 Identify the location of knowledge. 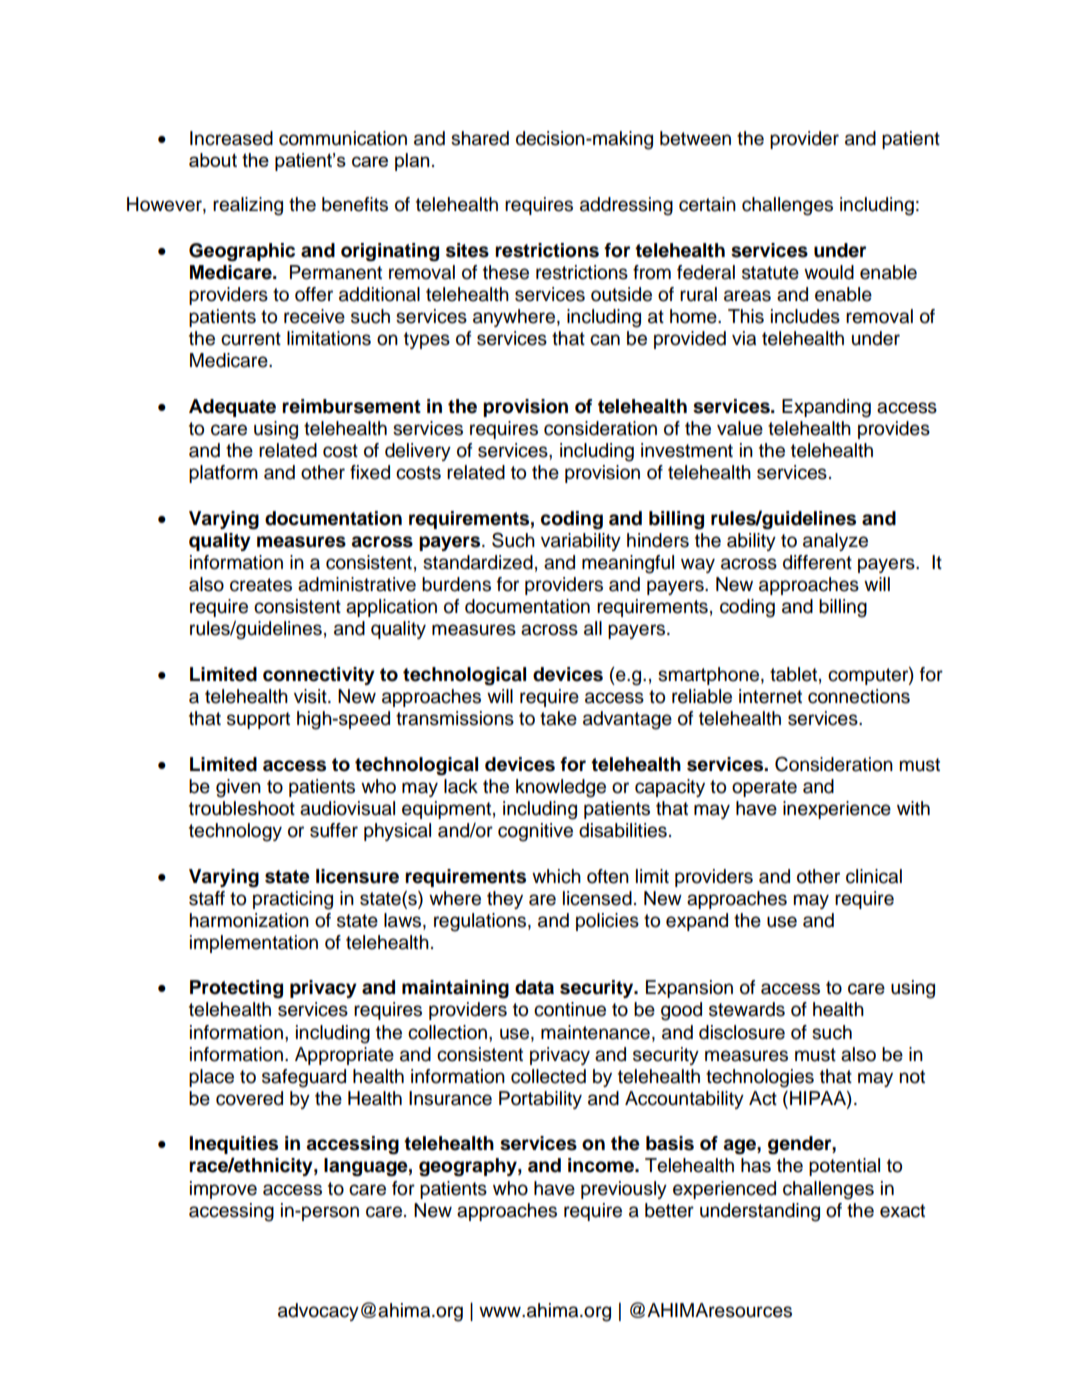
(561, 788).
